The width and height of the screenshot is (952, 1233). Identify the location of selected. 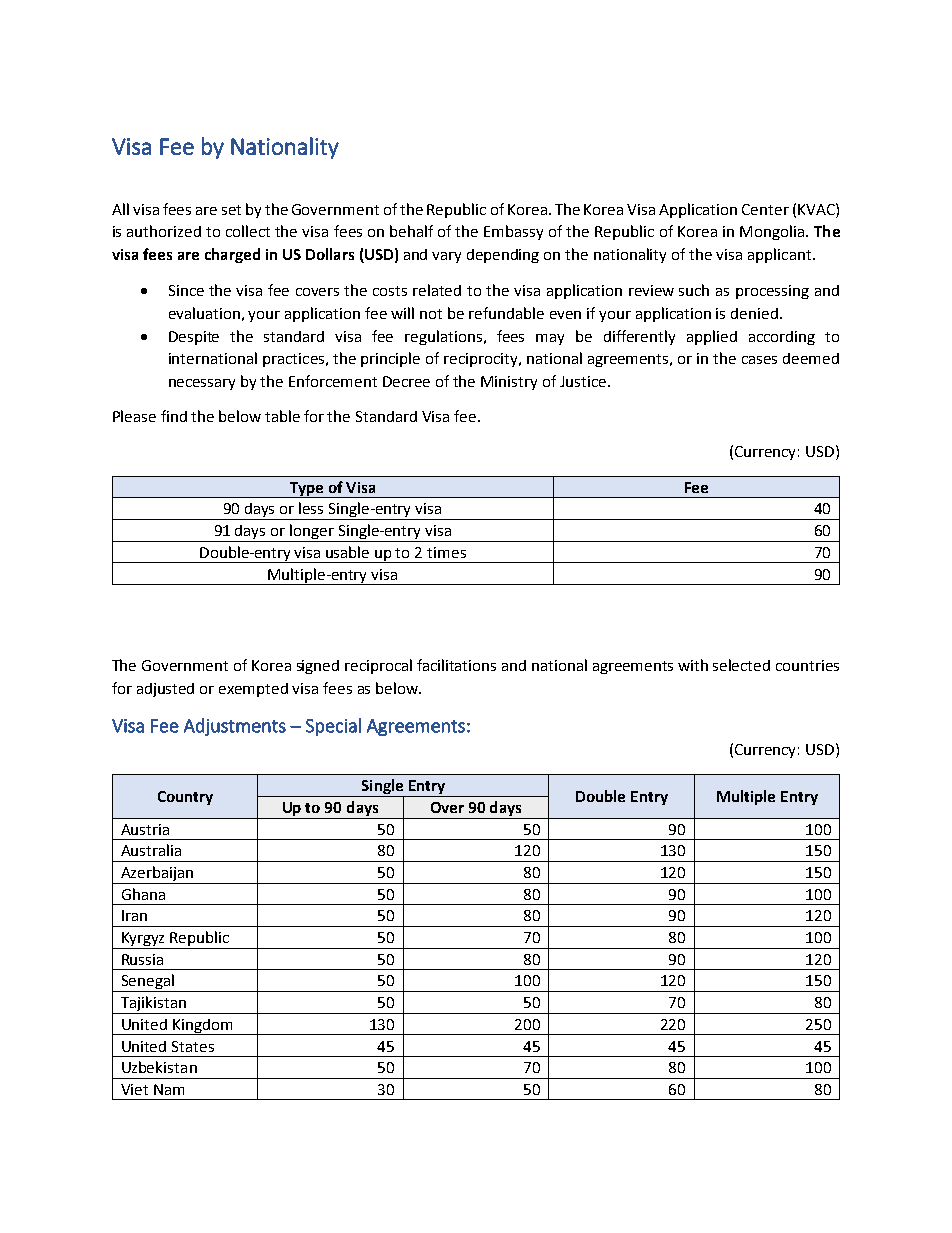
(741, 665).
